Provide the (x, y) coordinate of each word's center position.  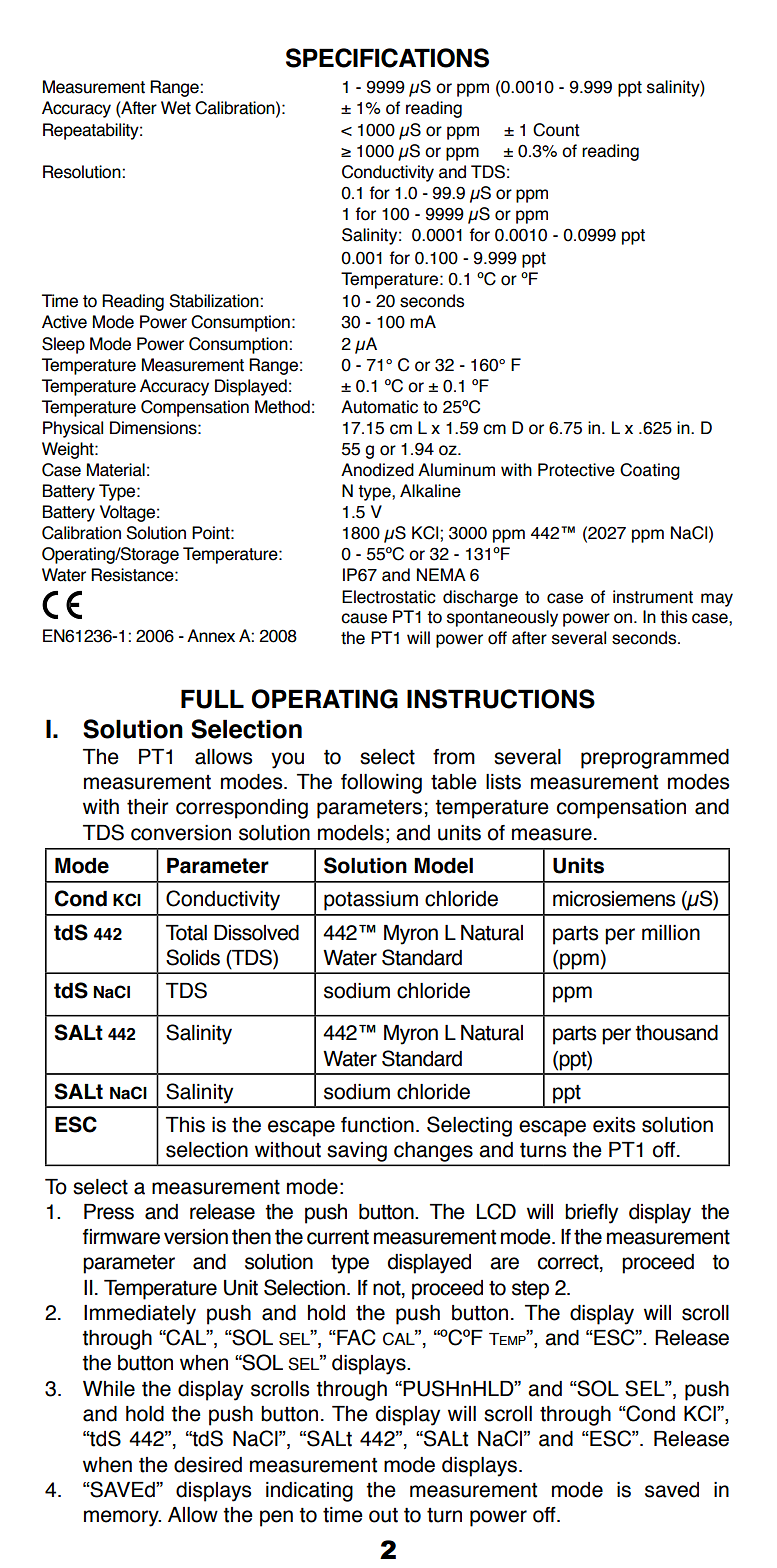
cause (364, 618)
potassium (371, 901)
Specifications (387, 58)
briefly (591, 1214)
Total (186, 933)
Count (556, 130)
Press (109, 1212)
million (671, 933)
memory (122, 1518)
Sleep (63, 345)
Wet (176, 108)
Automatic (379, 407)
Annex (211, 636)
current (338, 1237)
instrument (653, 597)
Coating (650, 471)
